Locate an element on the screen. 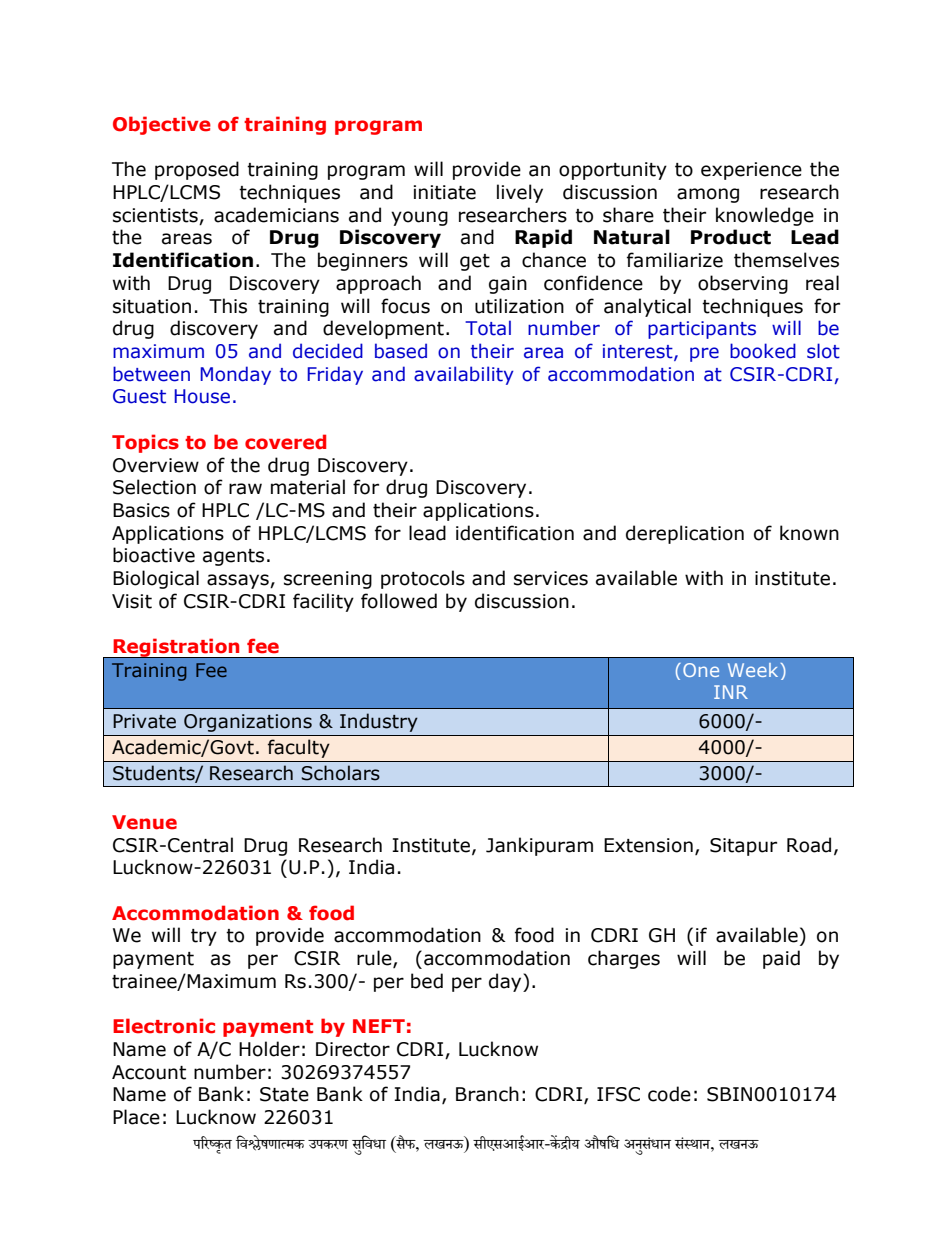 This screenshot has height=1233, width=952. Branch is located at coordinates (487, 1094).
